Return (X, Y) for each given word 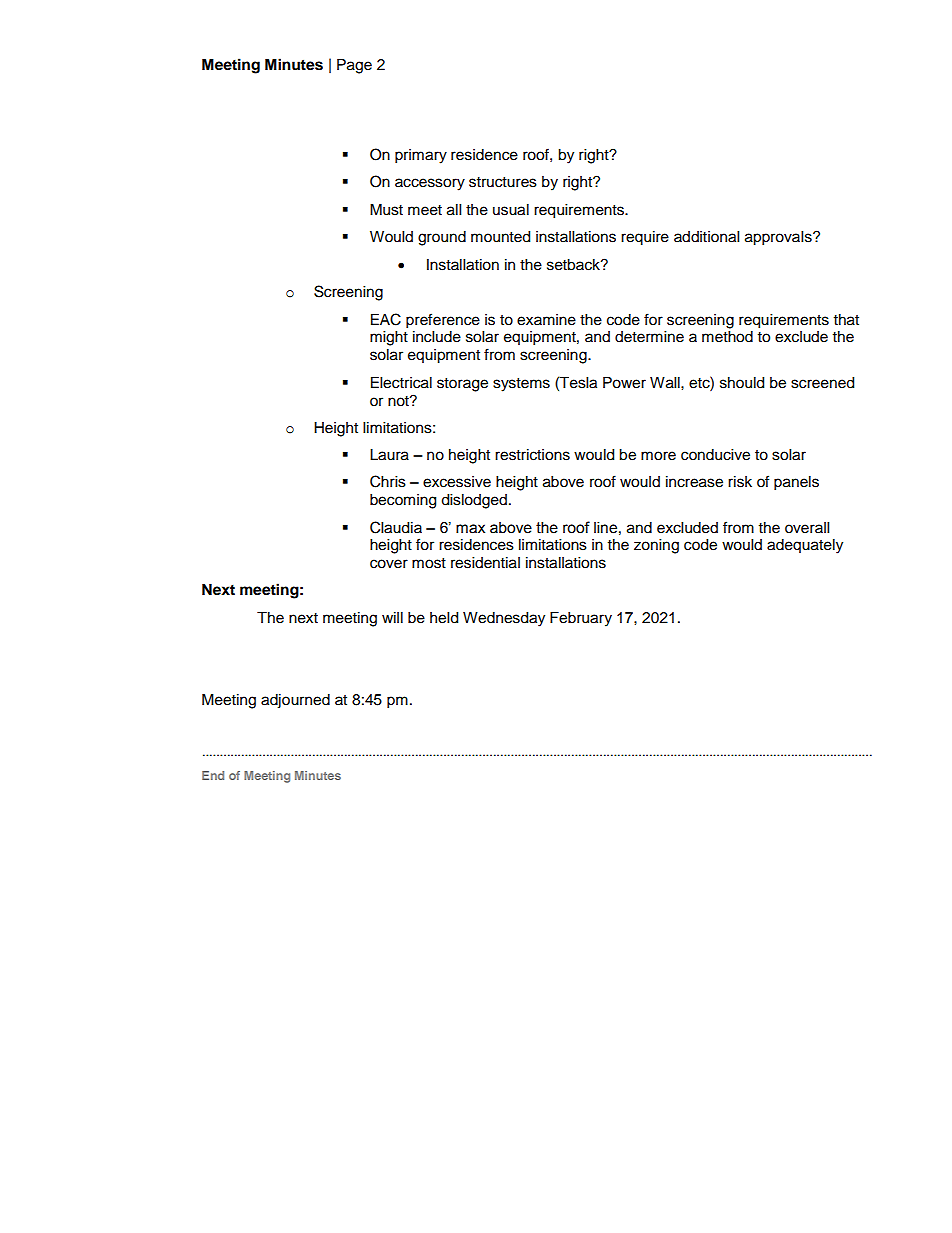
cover (389, 564)
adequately (805, 546)
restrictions (532, 455)
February (581, 619)
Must (386, 210)
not (399, 401)
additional (706, 237)
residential (485, 563)
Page (354, 66)
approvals (779, 238)
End (213, 775)
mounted (500, 237)
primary (421, 156)
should (742, 383)
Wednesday (504, 619)
